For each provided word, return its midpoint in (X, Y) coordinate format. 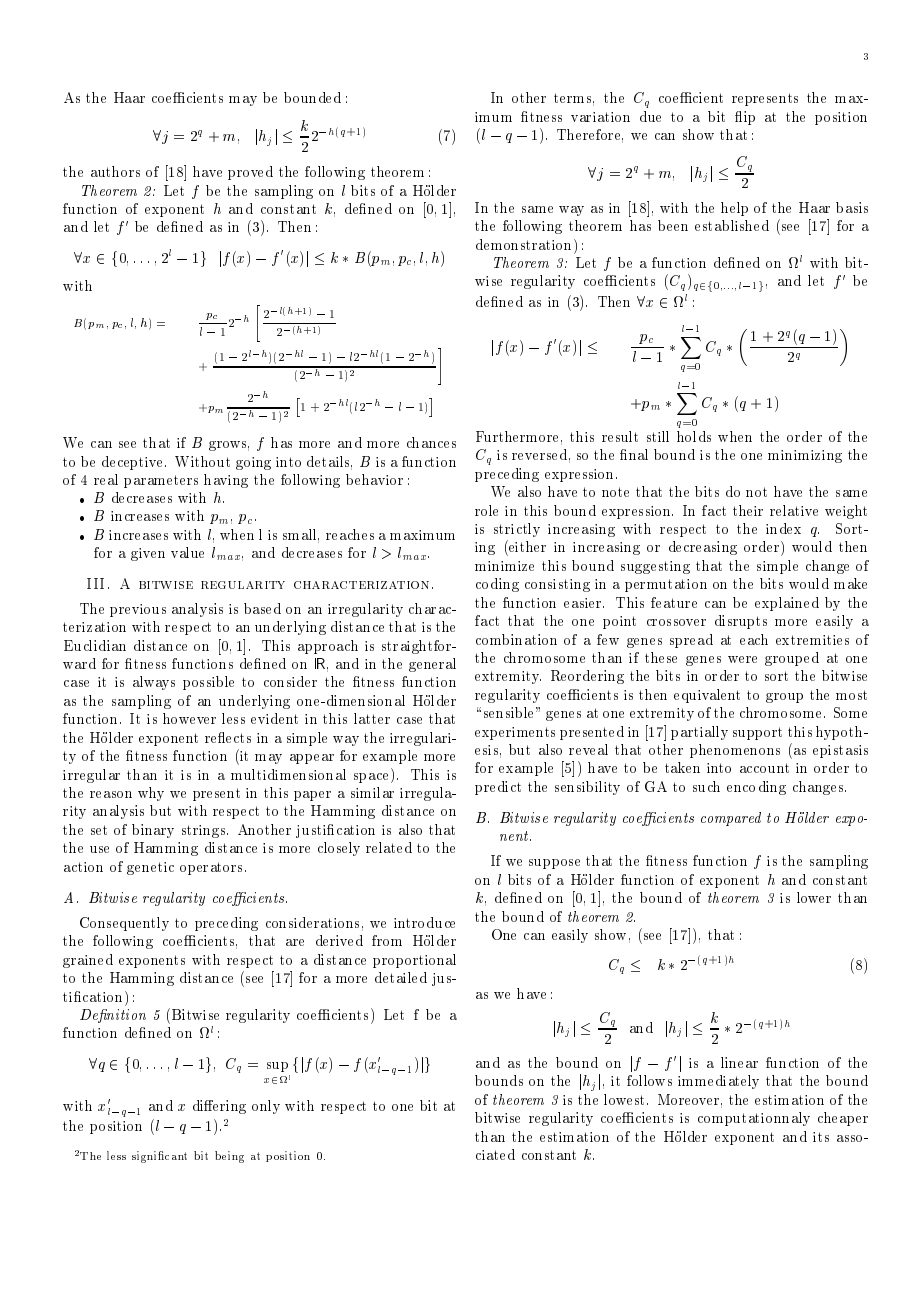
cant (175, 1156)
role (486, 510)
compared (731, 819)
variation (600, 117)
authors (115, 171)
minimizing (805, 456)
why (151, 794)
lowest (624, 1099)
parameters (161, 481)
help (734, 209)
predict (498, 788)
